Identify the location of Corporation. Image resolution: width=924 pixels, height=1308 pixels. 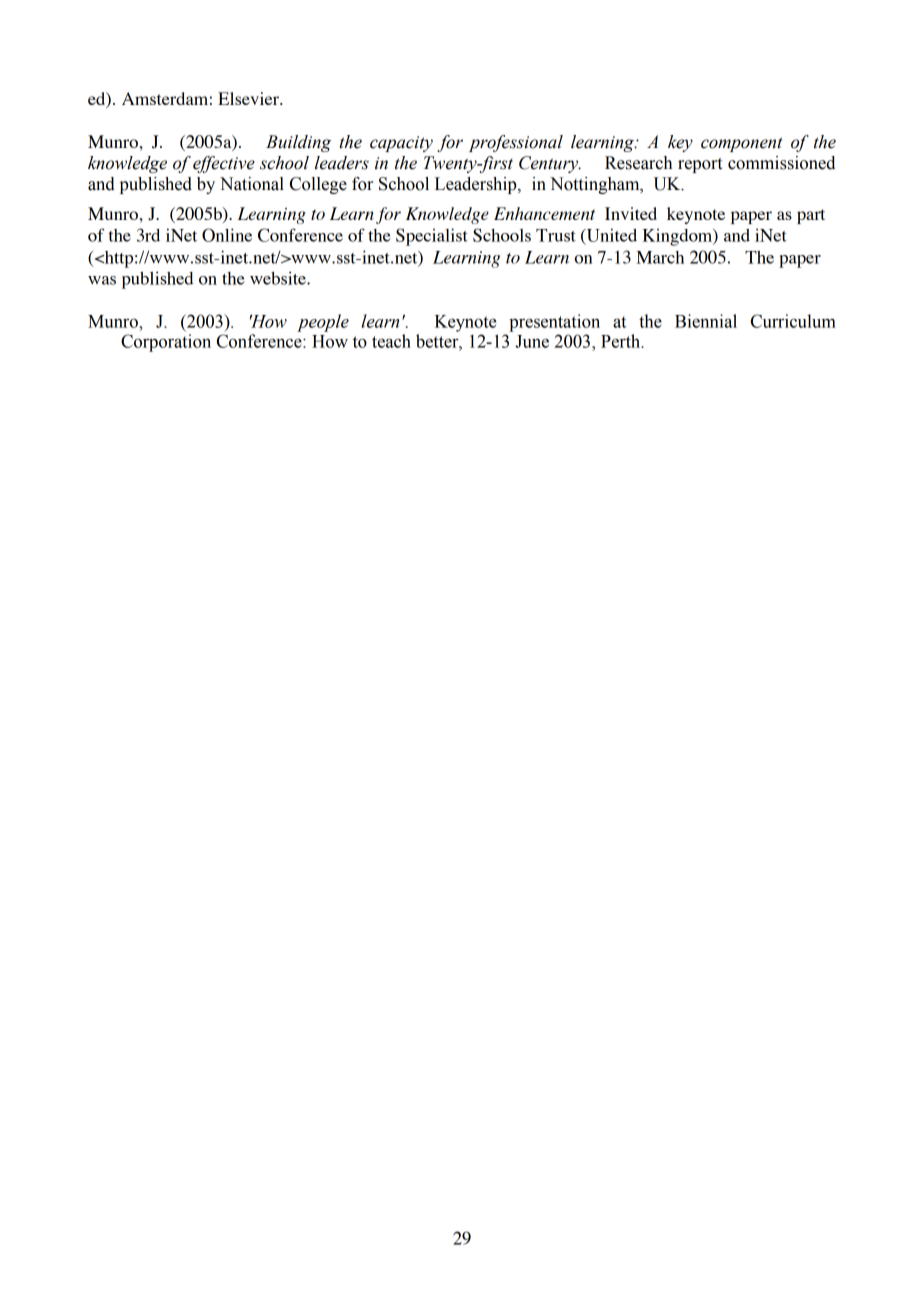
(166, 343).
